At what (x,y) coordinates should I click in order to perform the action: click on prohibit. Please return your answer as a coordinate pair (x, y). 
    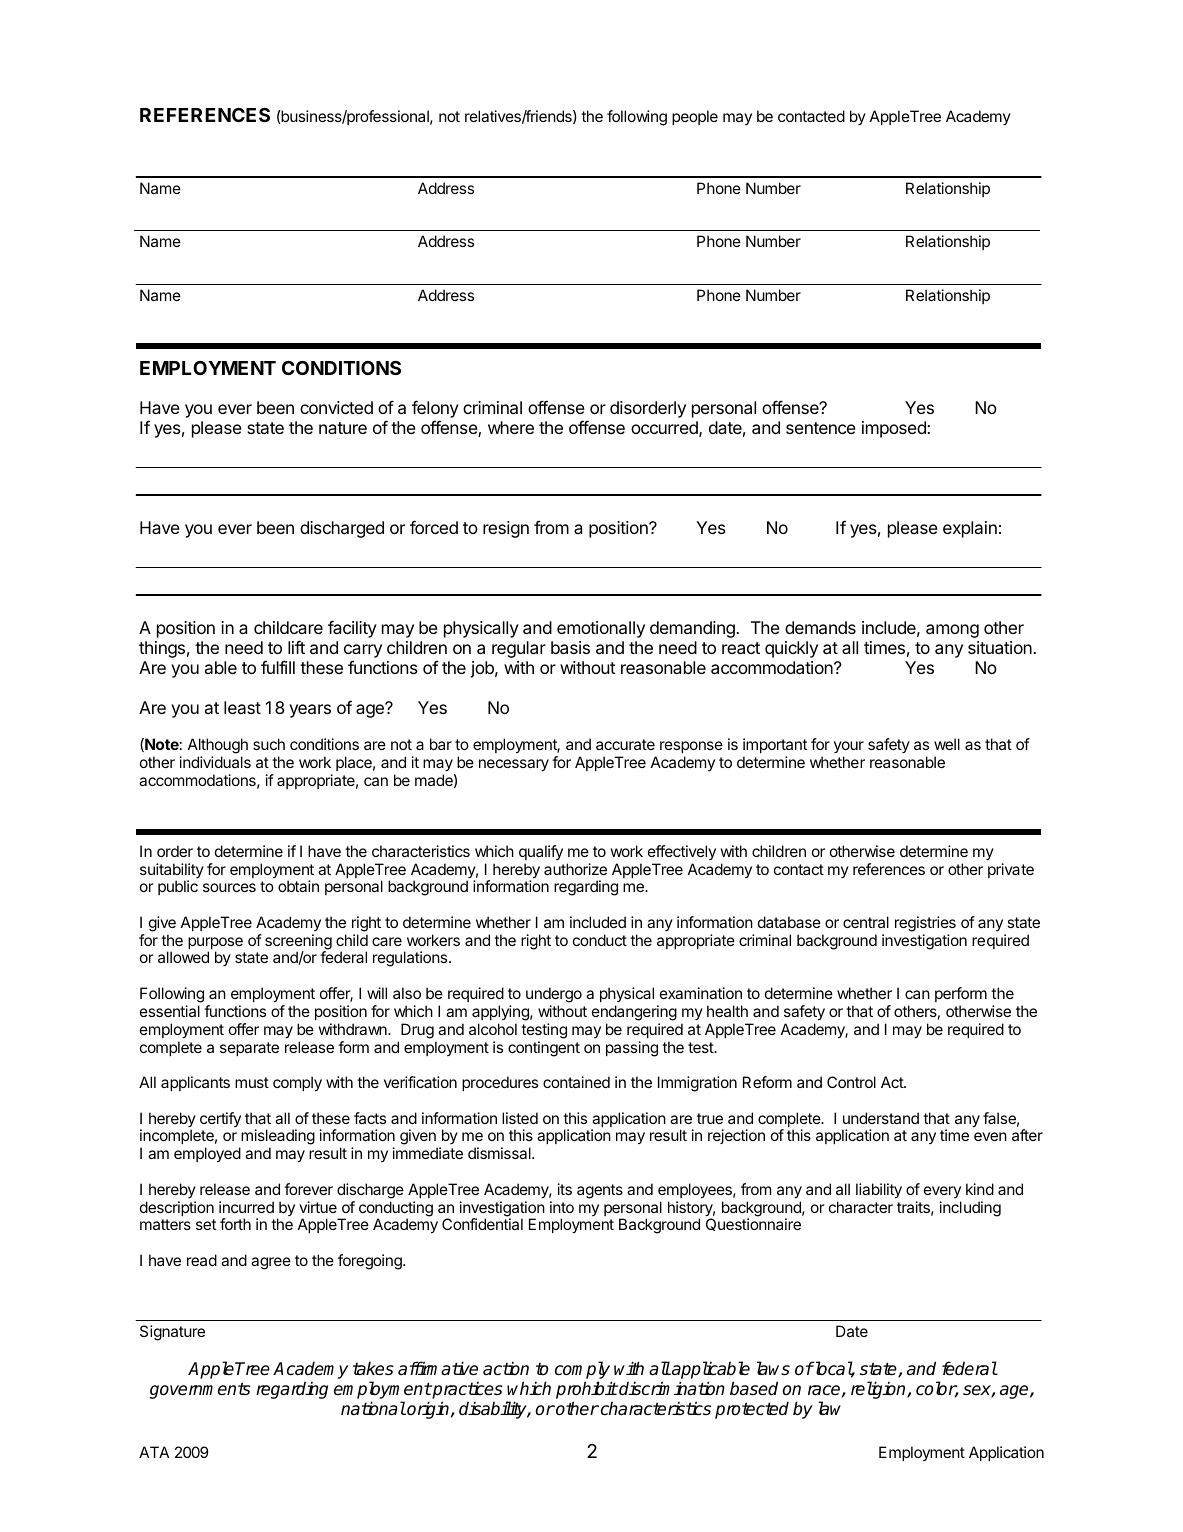
    Looking at the image, I should click on (587, 1390).
